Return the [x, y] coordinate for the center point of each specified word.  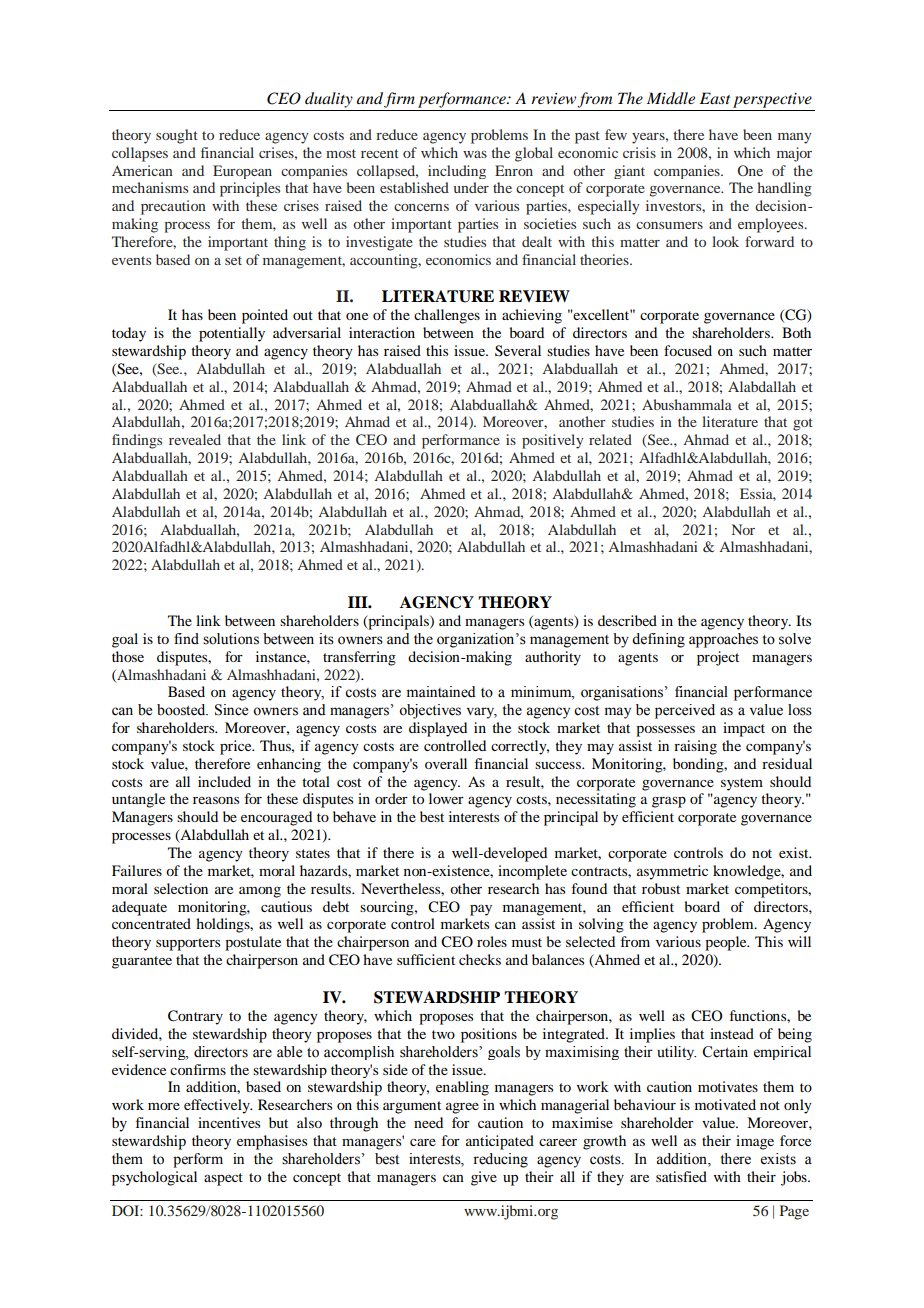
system [742, 784]
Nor [743, 529]
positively [553, 441]
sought [177, 136]
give [484, 1178]
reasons [216, 800]
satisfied [681, 1176]
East [715, 98]
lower [446, 798]
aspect [223, 1179]
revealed [195, 439]
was [475, 154]
